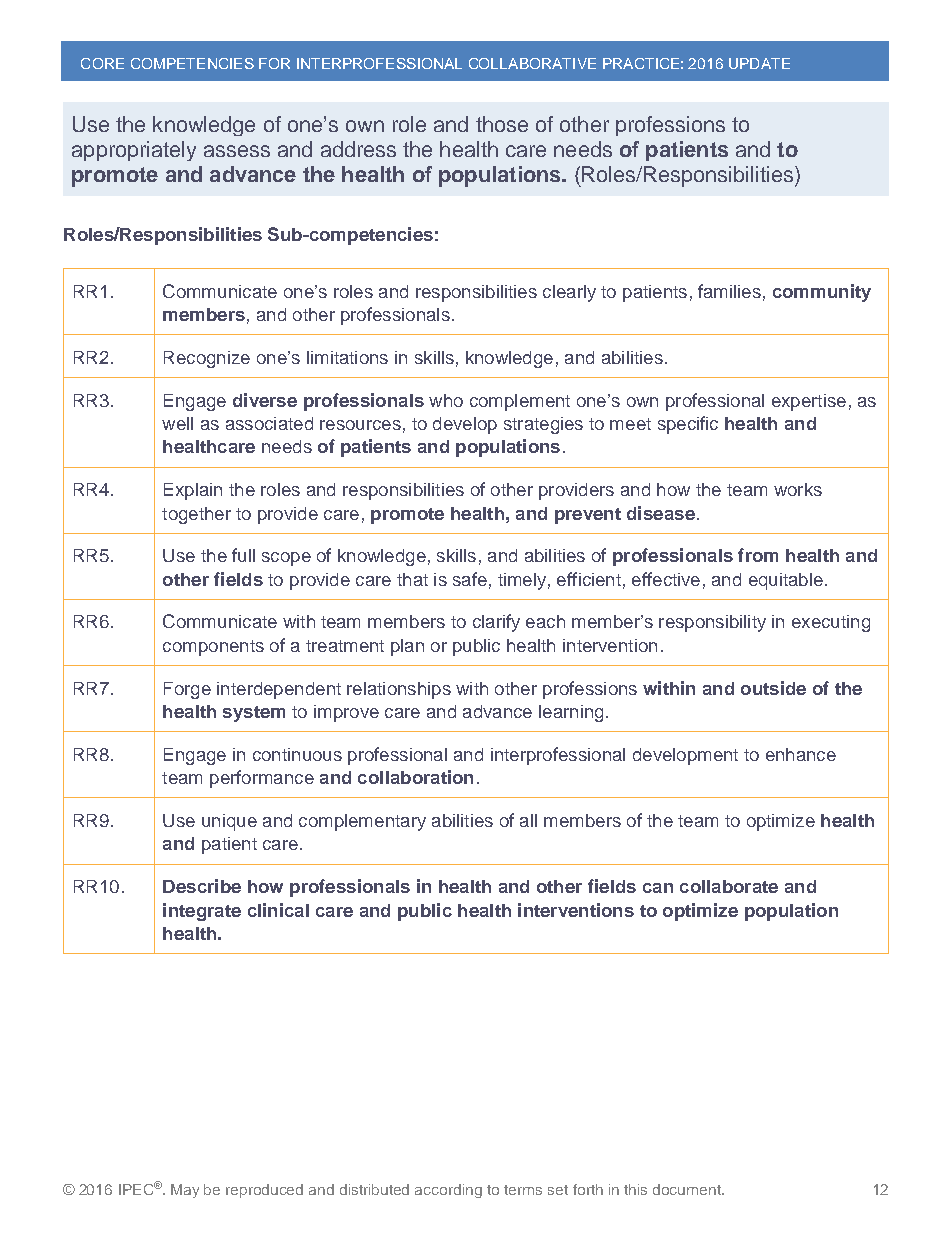 The image size is (952, 1233). What do you see at coordinates (213, 648) in the image?
I see `components` at bounding box center [213, 648].
